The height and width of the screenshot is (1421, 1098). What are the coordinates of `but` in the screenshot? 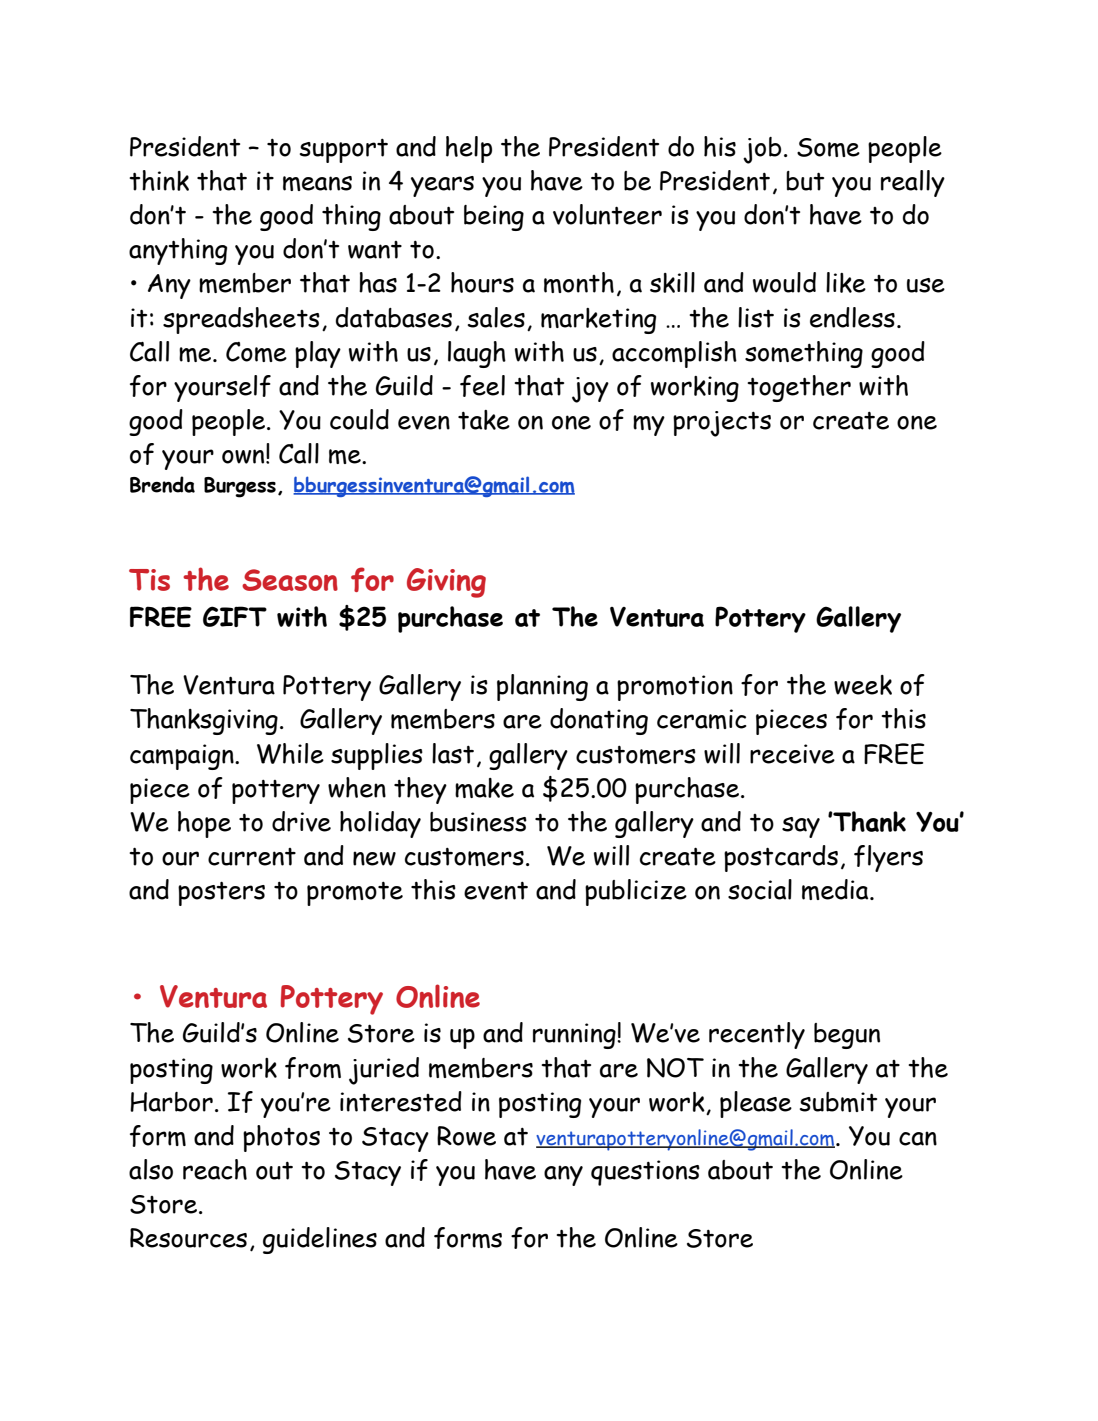 It's located at (805, 181).
